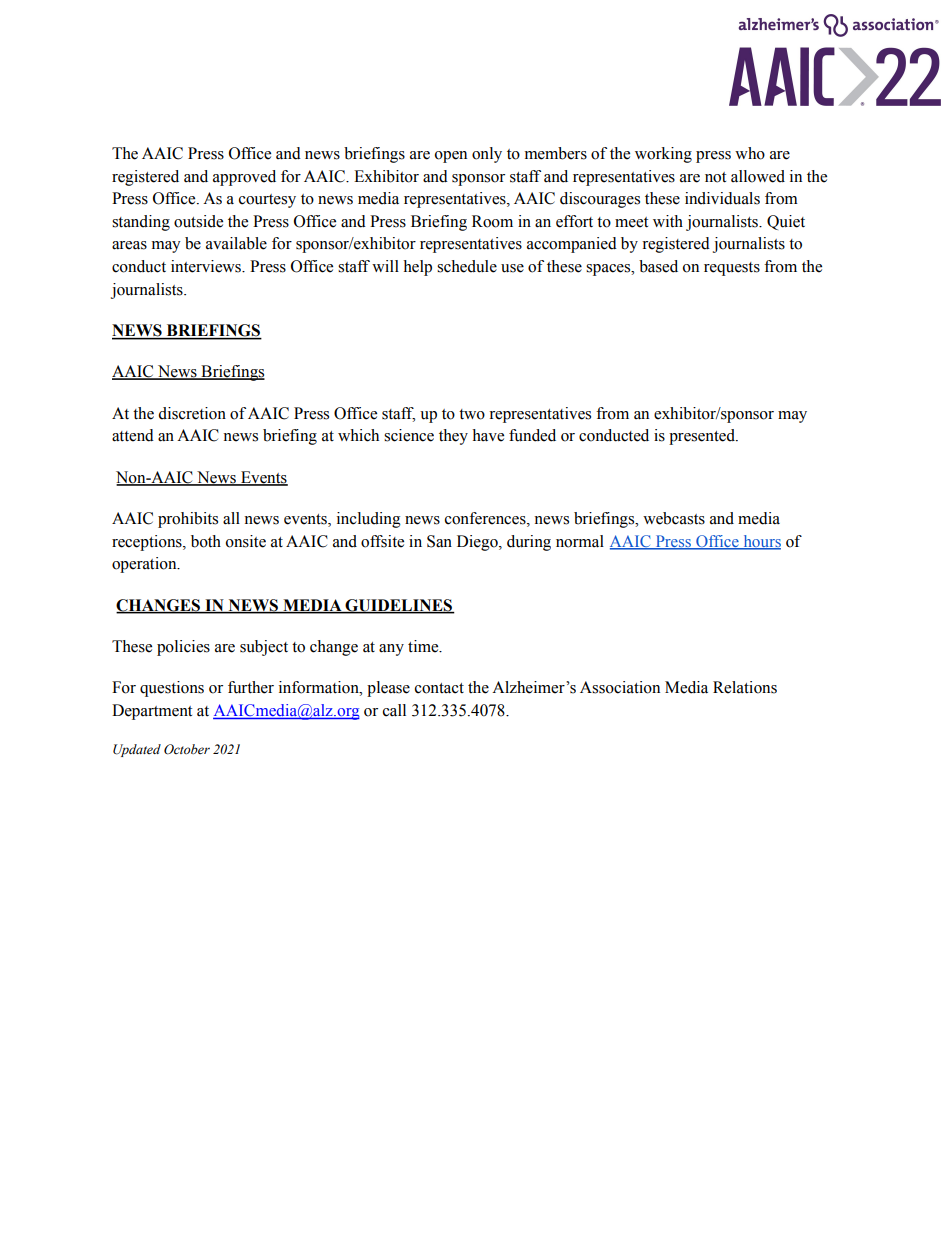 This screenshot has width=952, height=1233. Describe the element at coordinates (453, 437) in the screenshot. I see `they` at that location.
